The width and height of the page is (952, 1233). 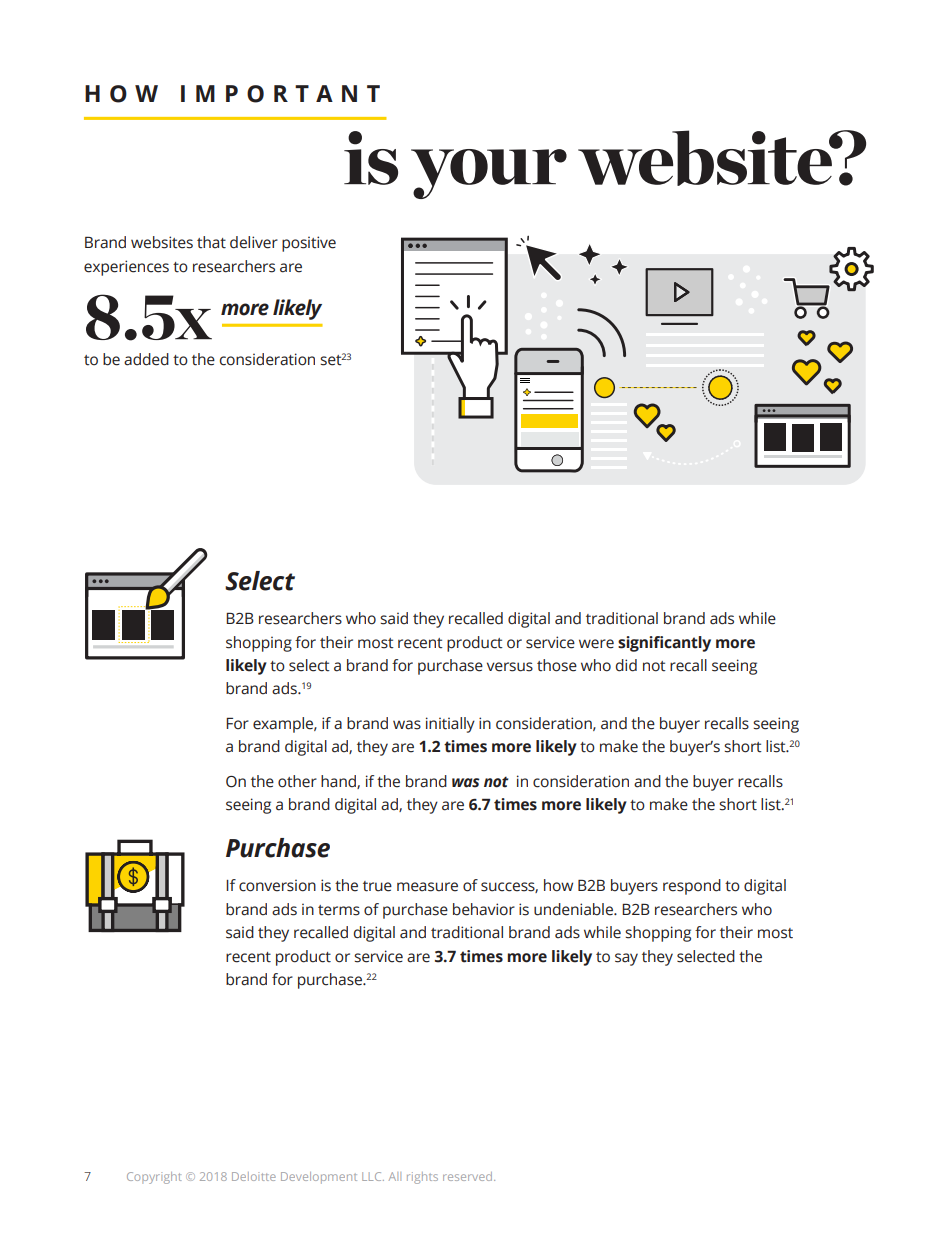 What do you see at coordinates (280, 94) in the page?
I see `IMPORTANT` at bounding box center [280, 94].
